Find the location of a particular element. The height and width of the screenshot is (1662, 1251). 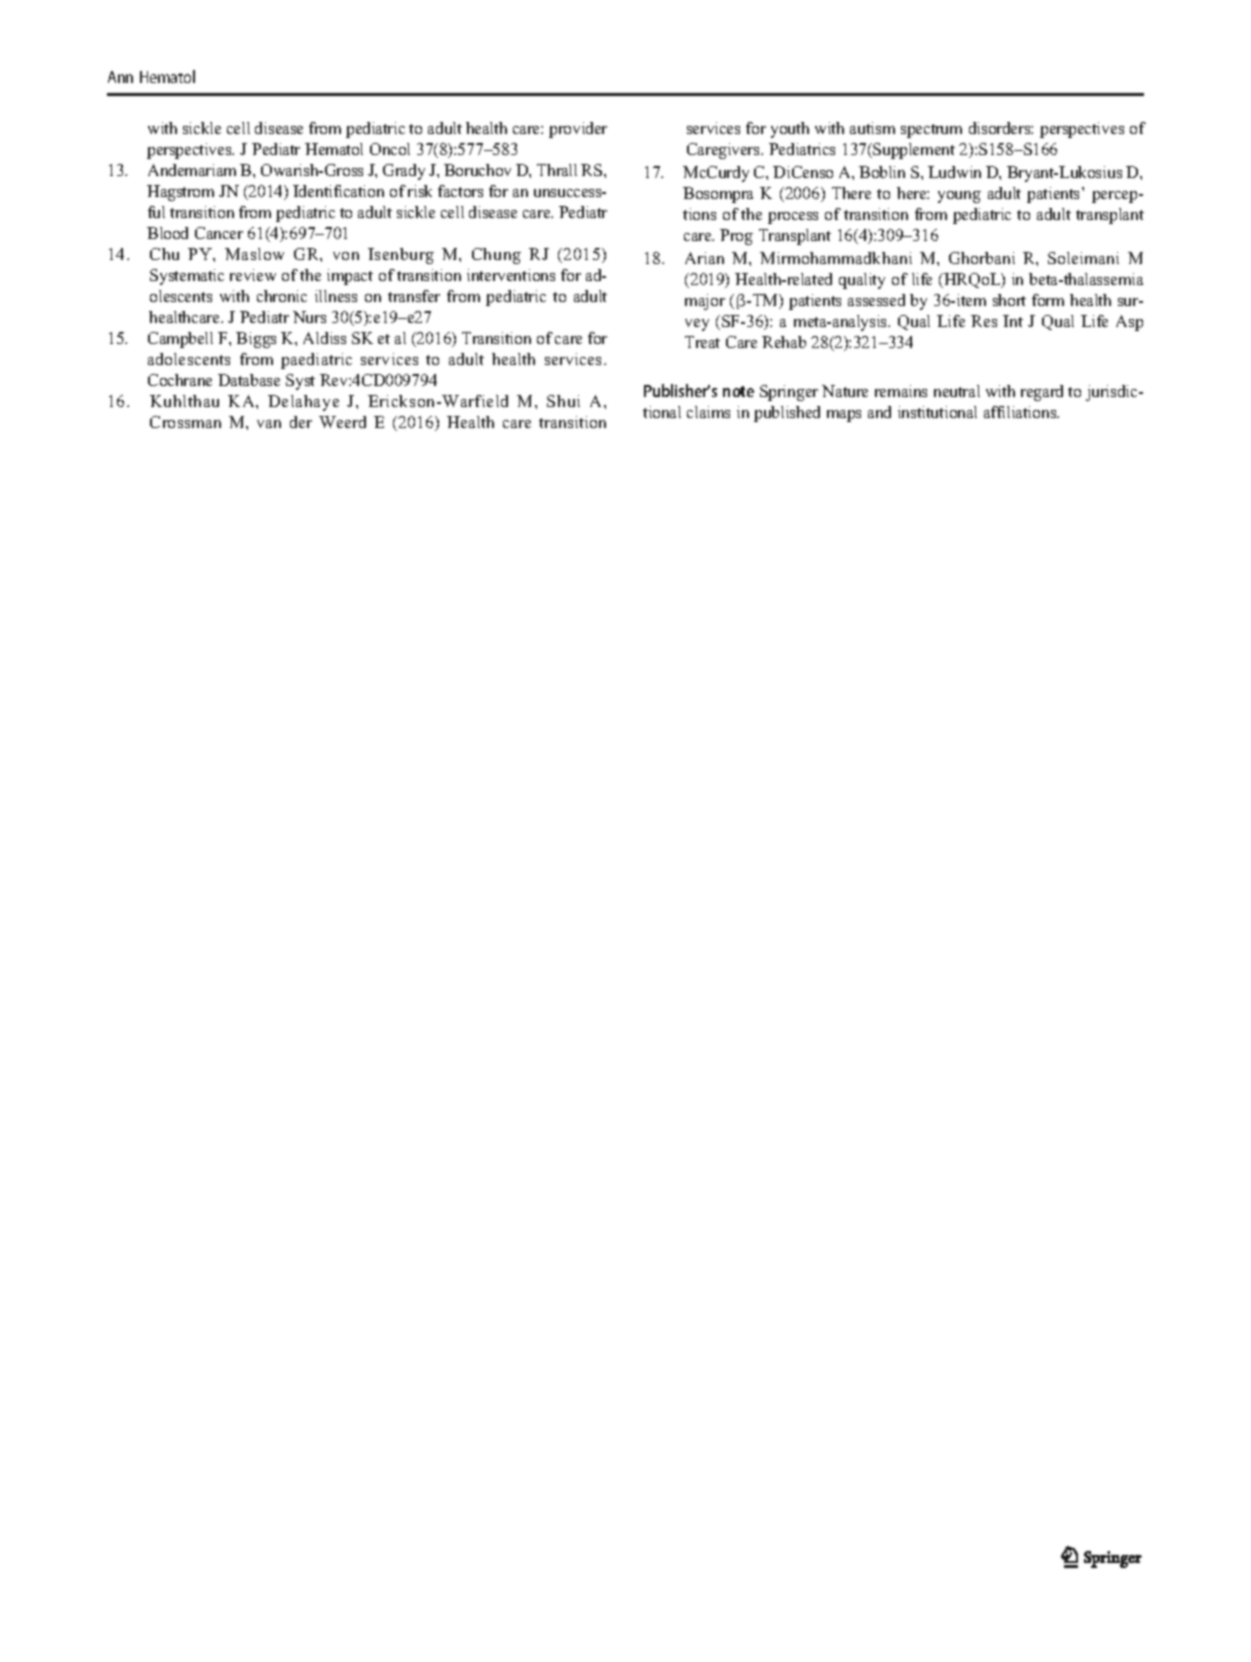

Identification is located at coordinates (338, 191).
